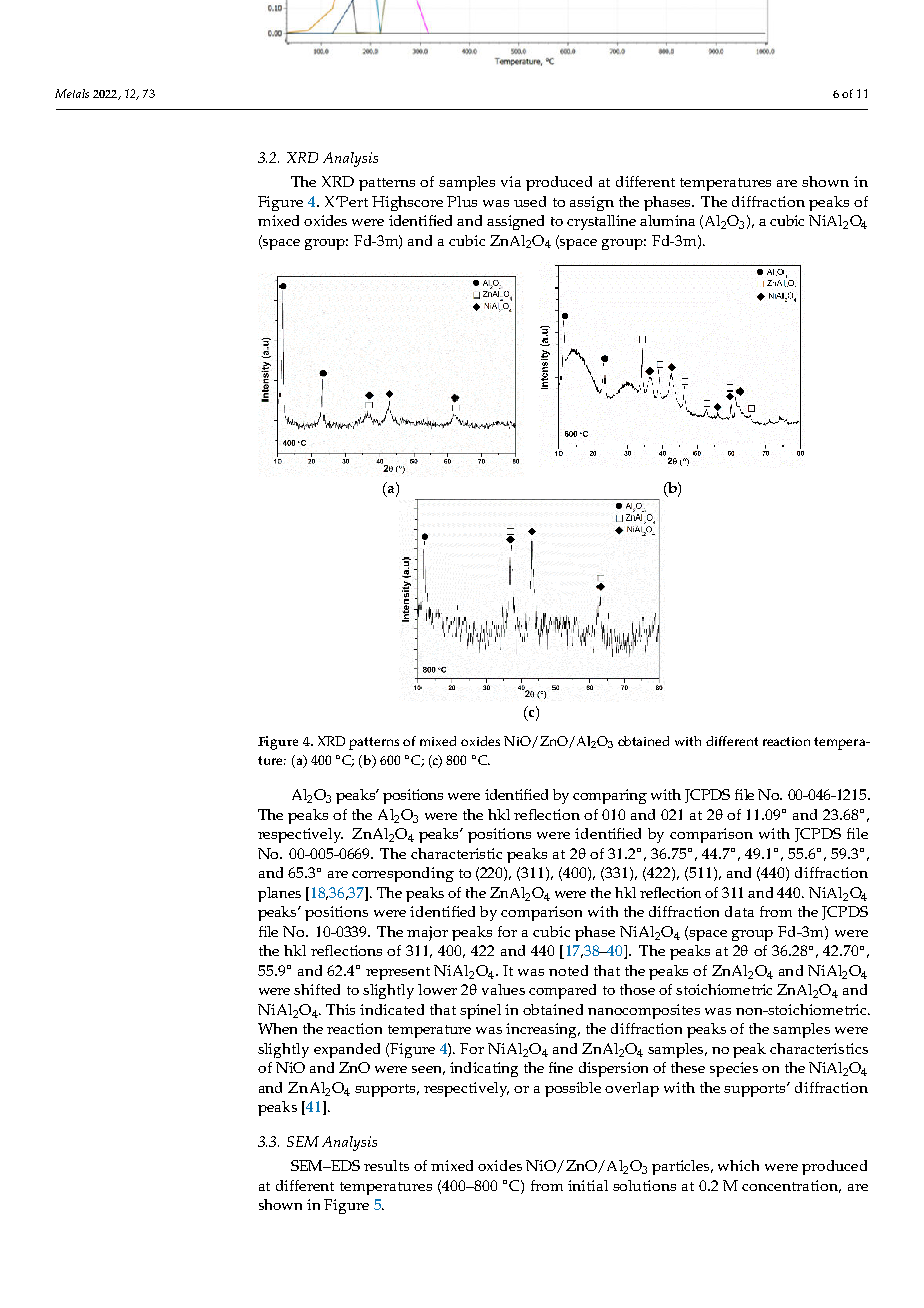 This screenshot has height=1308, width=924. I want to click on When, so click(277, 1028).
